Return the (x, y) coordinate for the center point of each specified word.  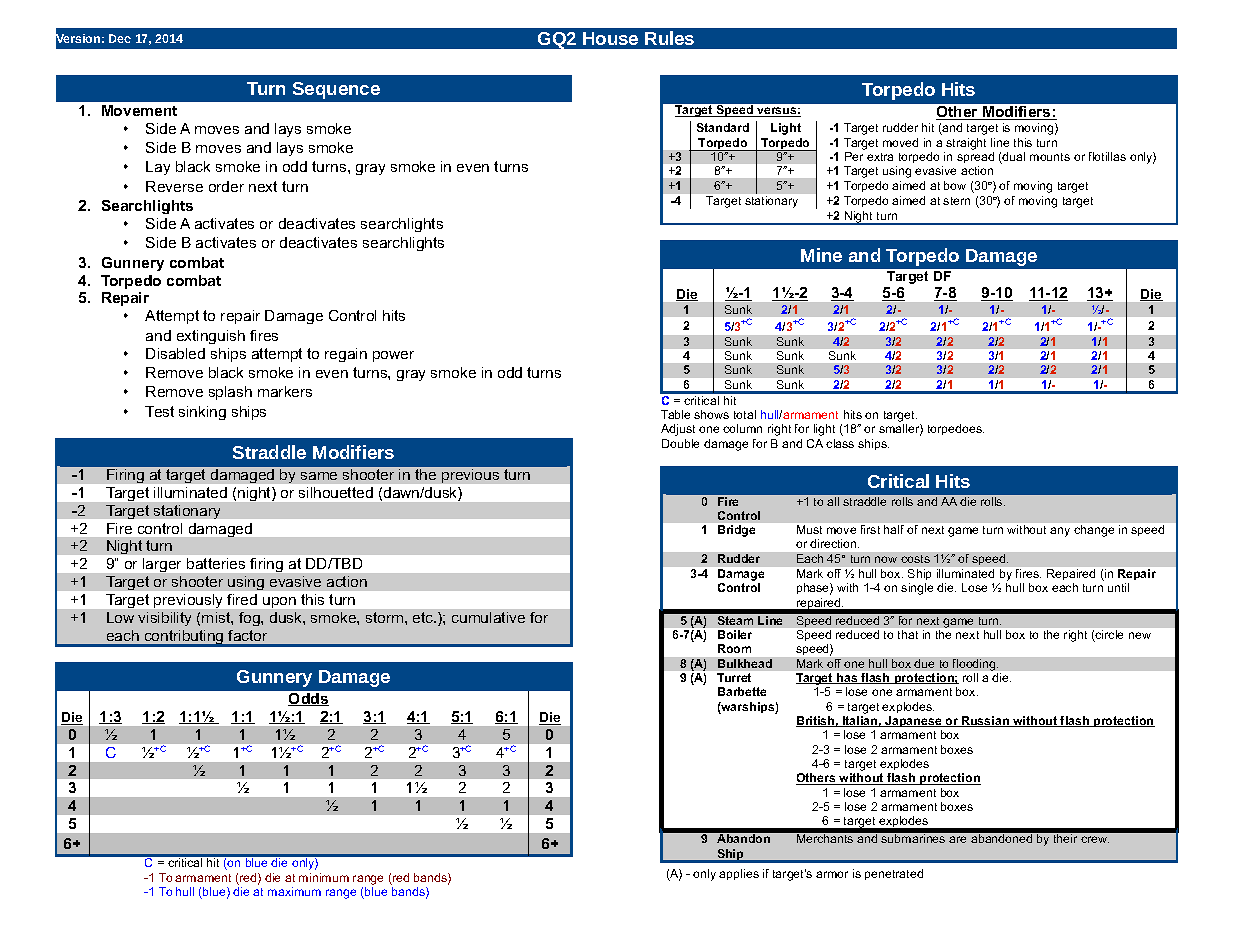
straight (966, 144)
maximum (294, 891)
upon (279, 602)
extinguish (211, 337)
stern (956, 201)
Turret (734, 677)
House (610, 38)
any (1060, 532)
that (908, 634)
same (319, 476)
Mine (821, 255)
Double (680, 443)
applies (739, 874)
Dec (120, 38)
